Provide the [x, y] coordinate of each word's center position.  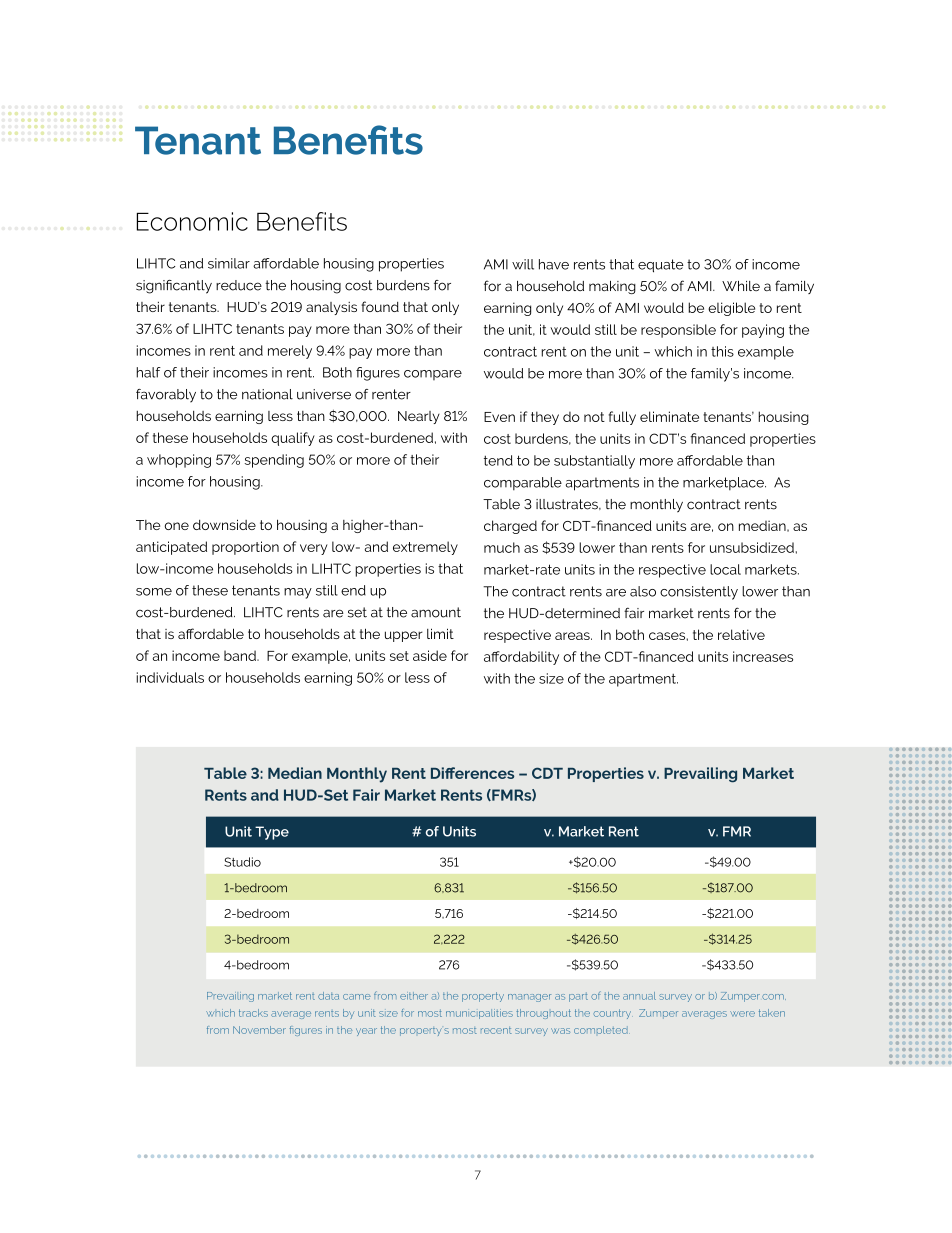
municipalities [479, 1014]
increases [763, 656]
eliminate [669, 416]
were [742, 1014]
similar [229, 263]
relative [741, 634]
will [523, 264]
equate [661, 266]
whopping [179, 461]
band [241, 655]
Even [499, 417]
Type [272, 833]
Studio [242, 862]
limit [440, 633]
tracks [253, 1013]
